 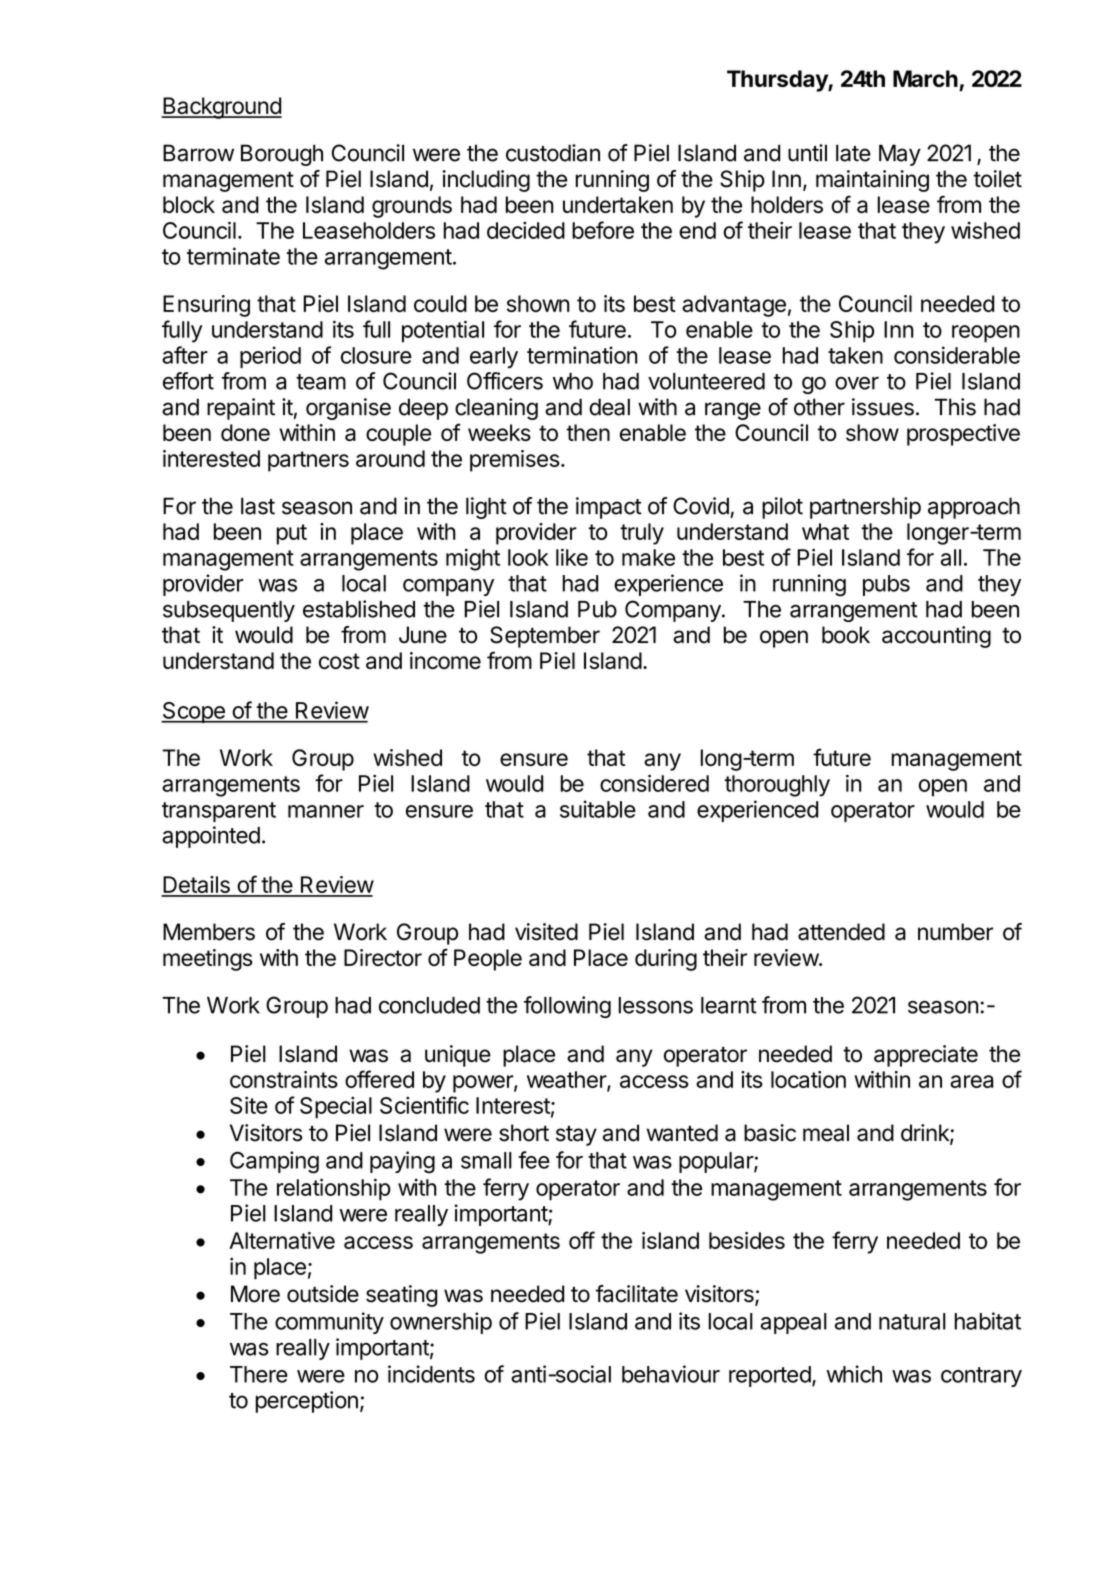 What do you see at coordinates (553, 153) in the document?
I see `custodian` at bounding box center [553, 153].
